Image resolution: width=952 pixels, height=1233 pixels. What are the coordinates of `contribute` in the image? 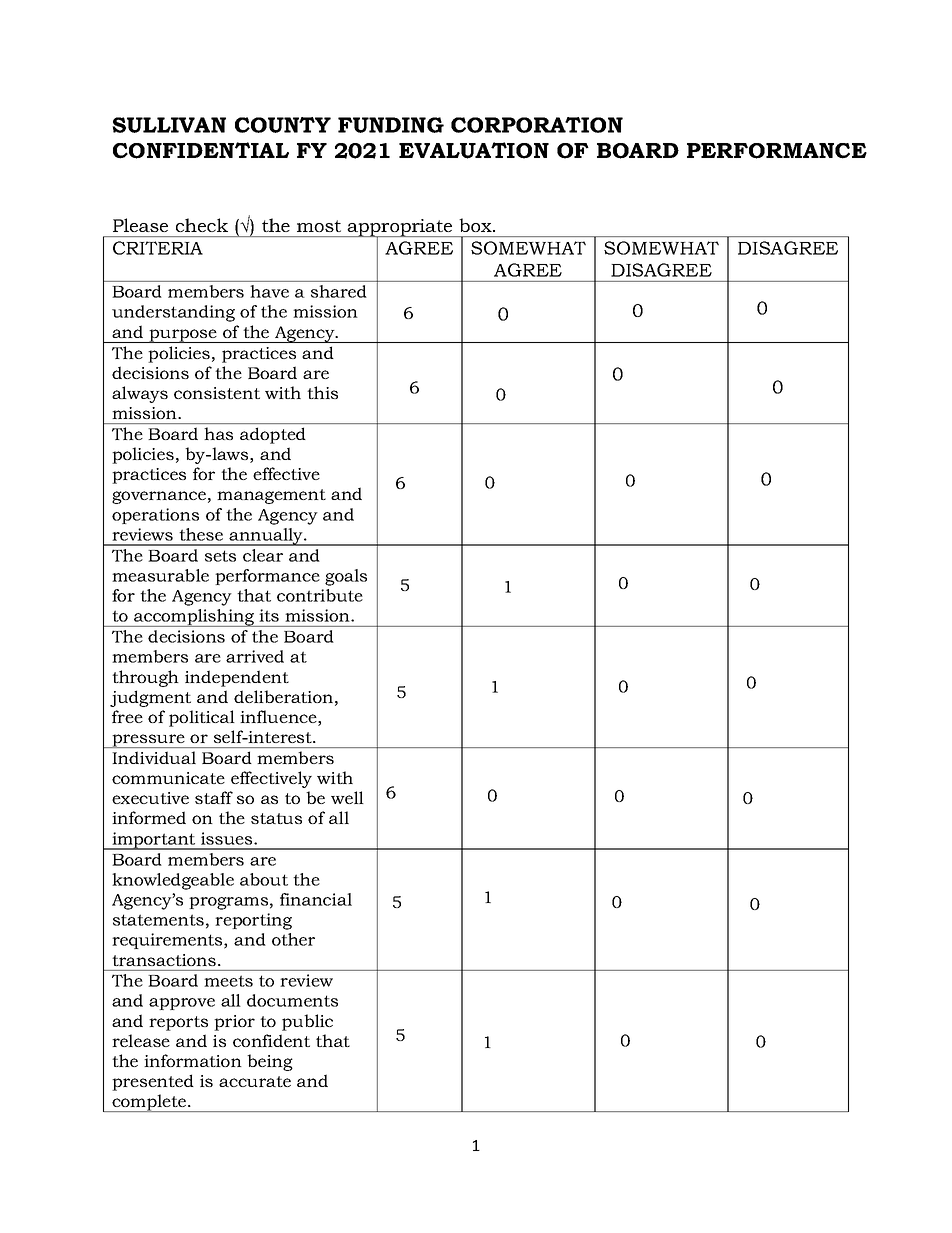 It's located at (320, 595).
